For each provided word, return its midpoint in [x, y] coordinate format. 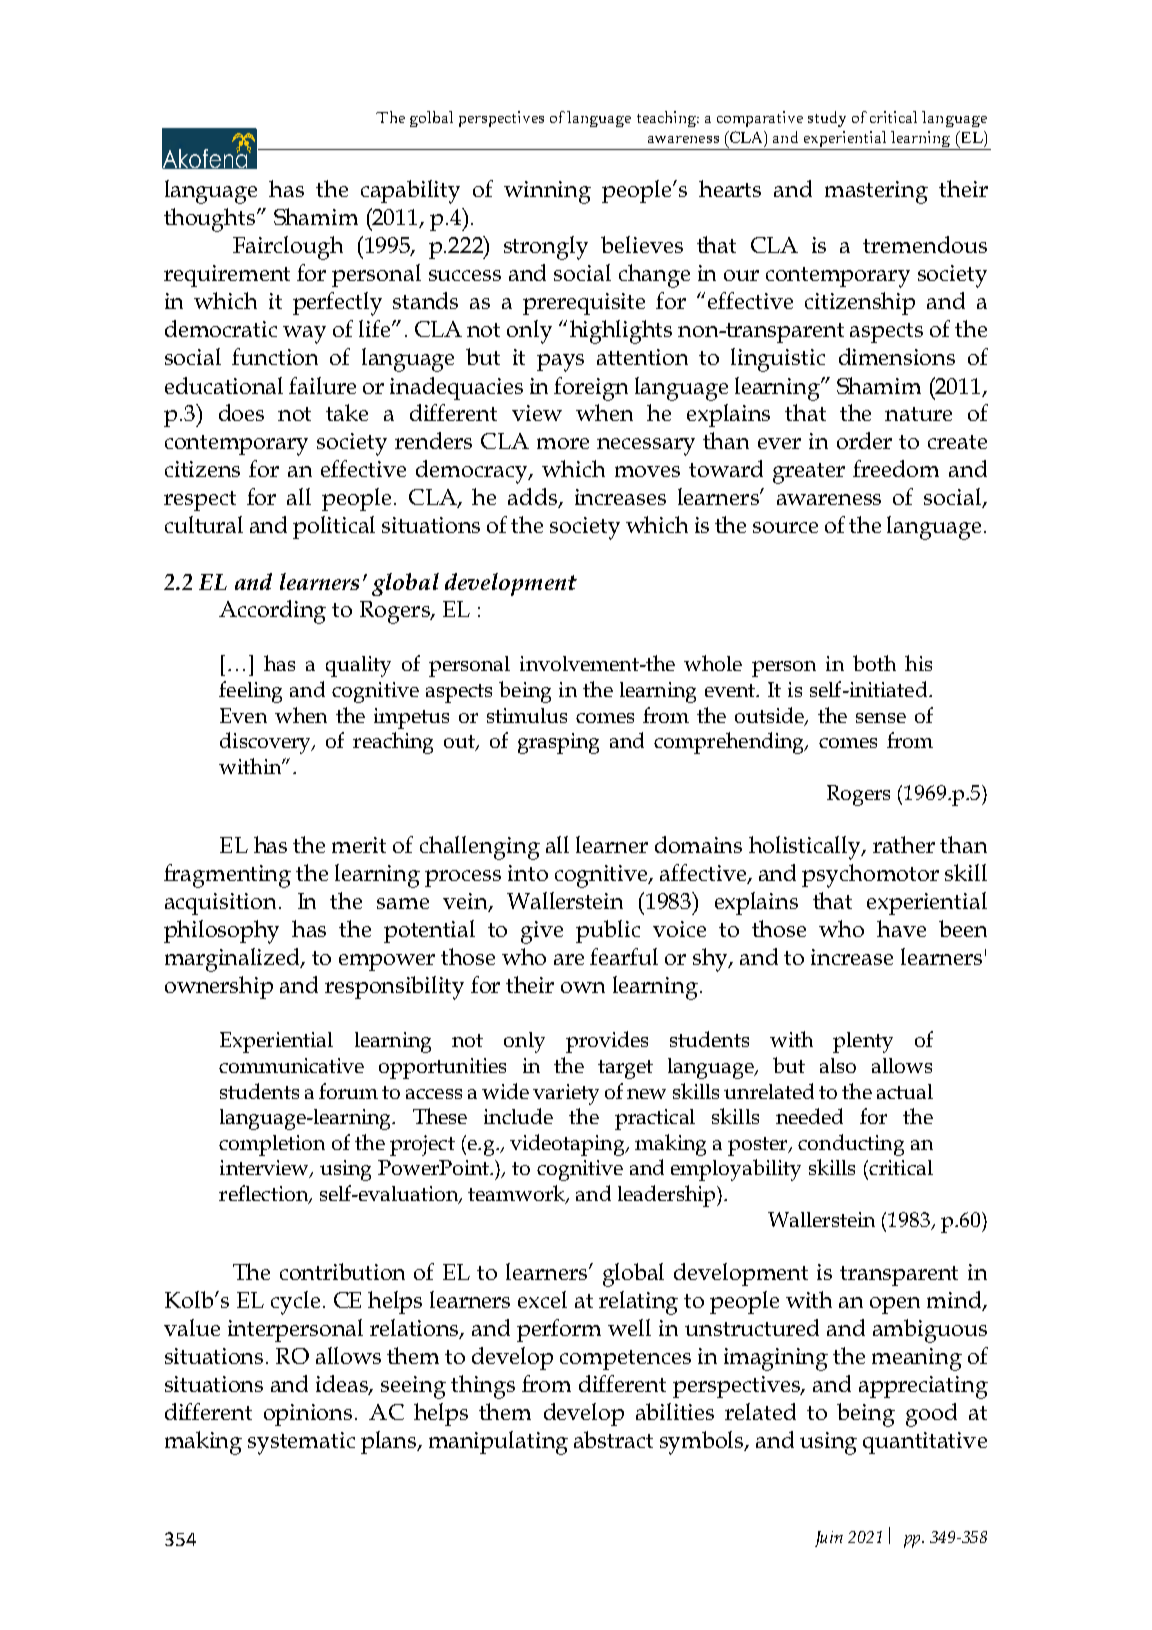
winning [547, 192]
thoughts [211, 220]
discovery [266, 743]
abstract [613, 1439]
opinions [308, 1415]
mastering [876, 192]
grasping [558, 743]
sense [881, 718]
